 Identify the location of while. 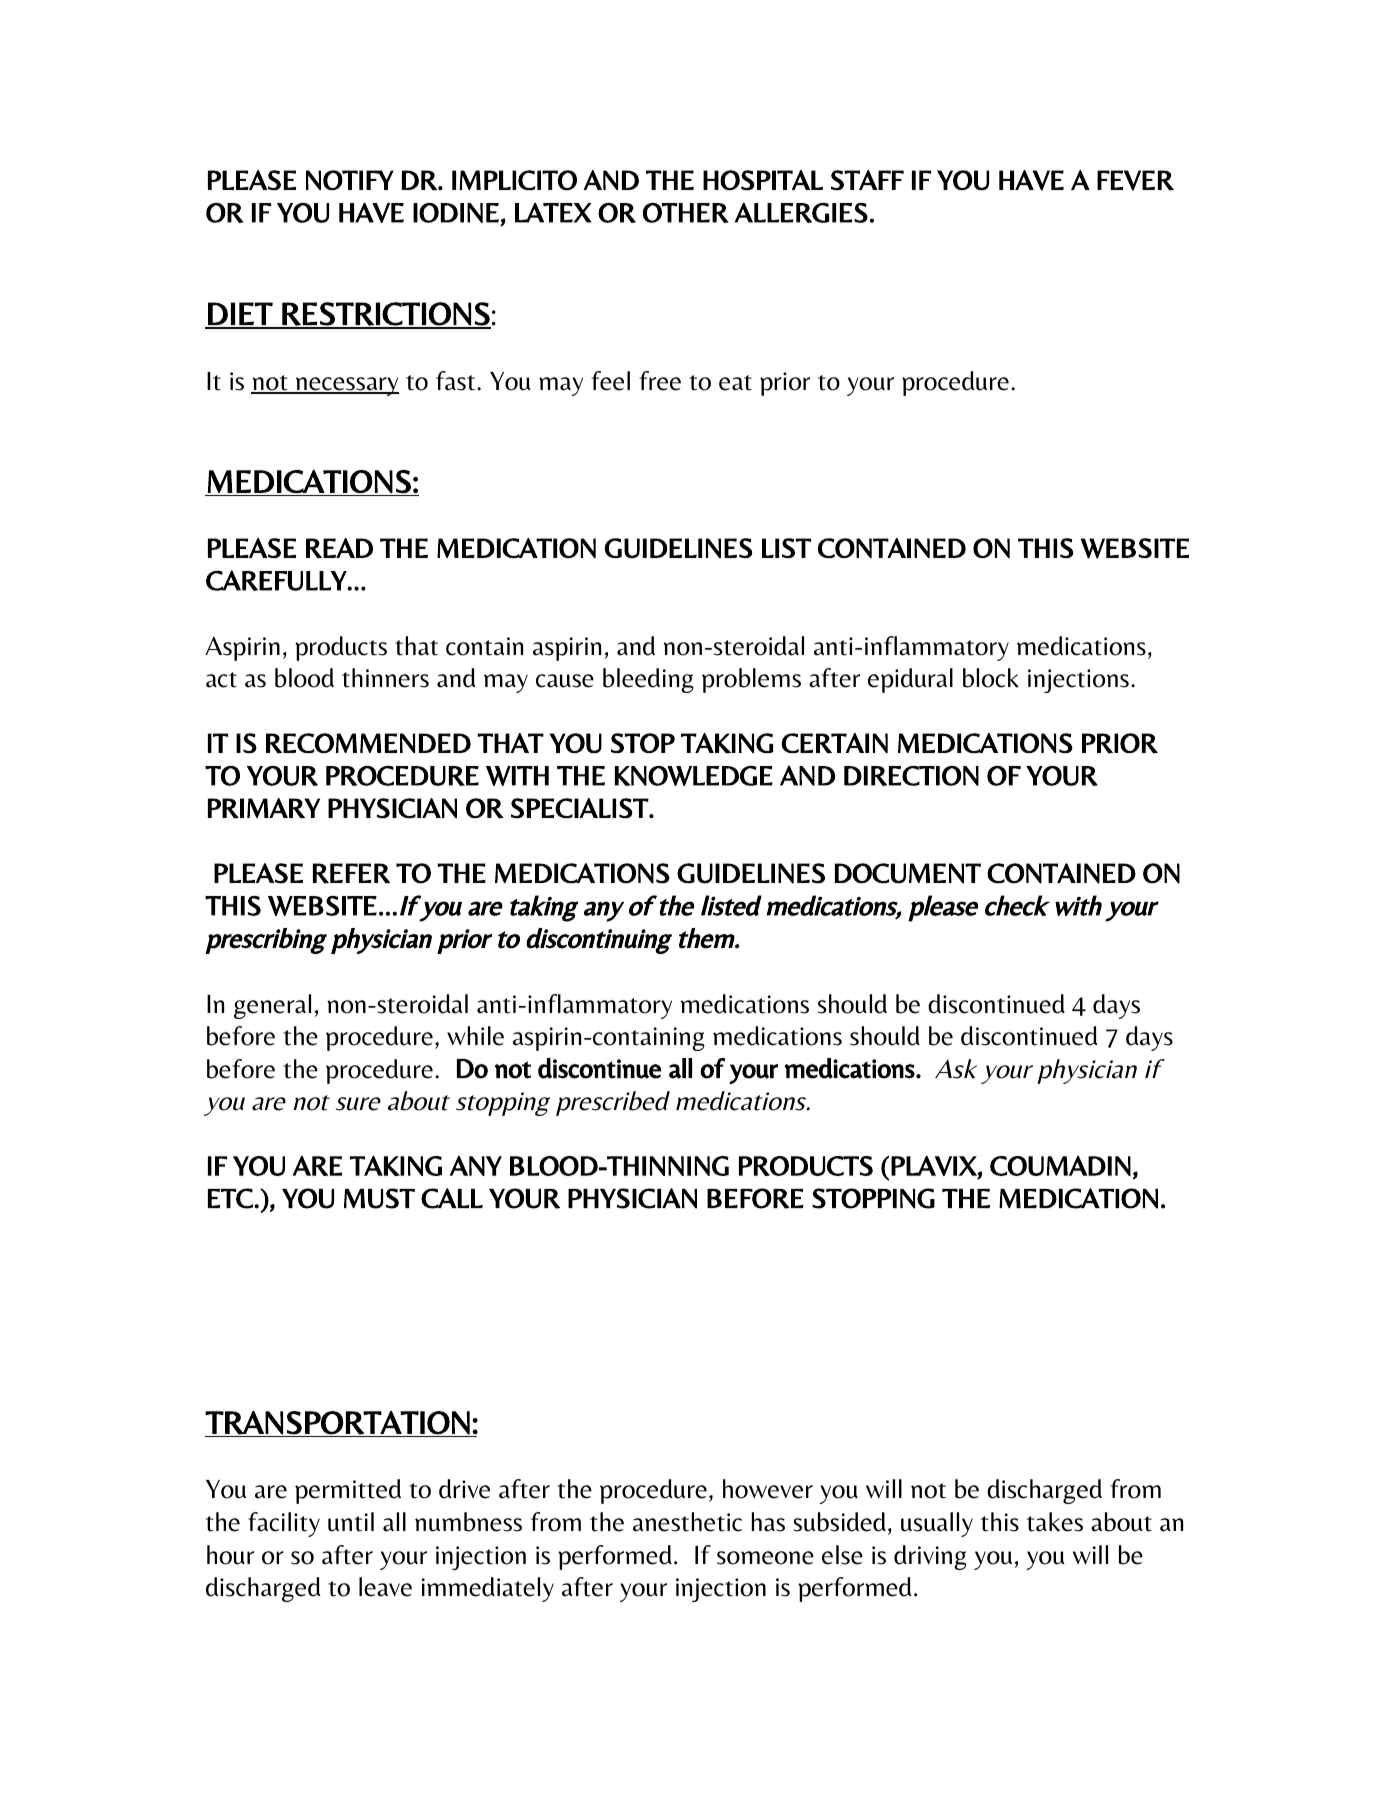
(475, 1036).
